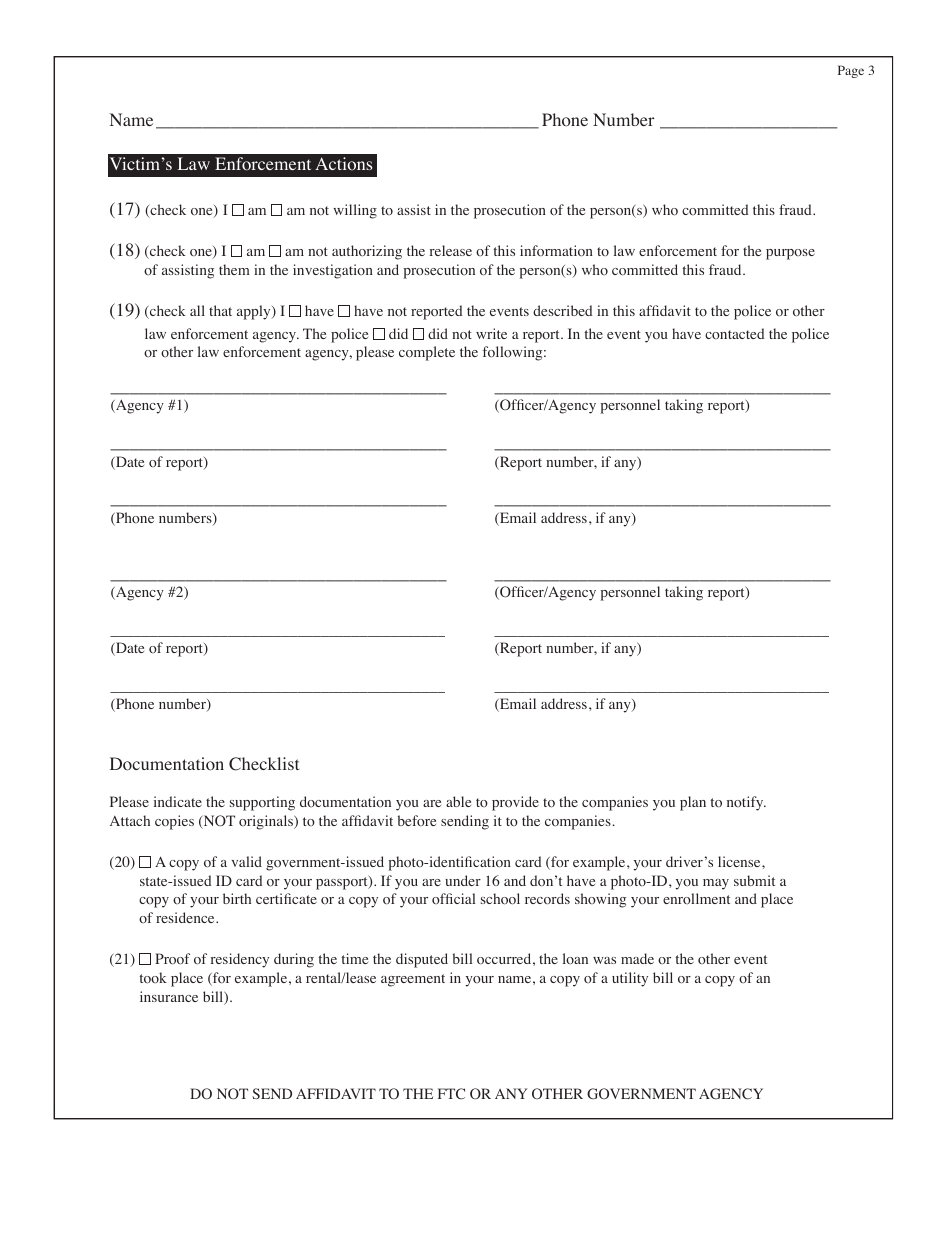 The height and width of the screenshot is (1233, 952). Describe the element at coordinates (746, 803) in the screenshot. I see `notify` at that location.
